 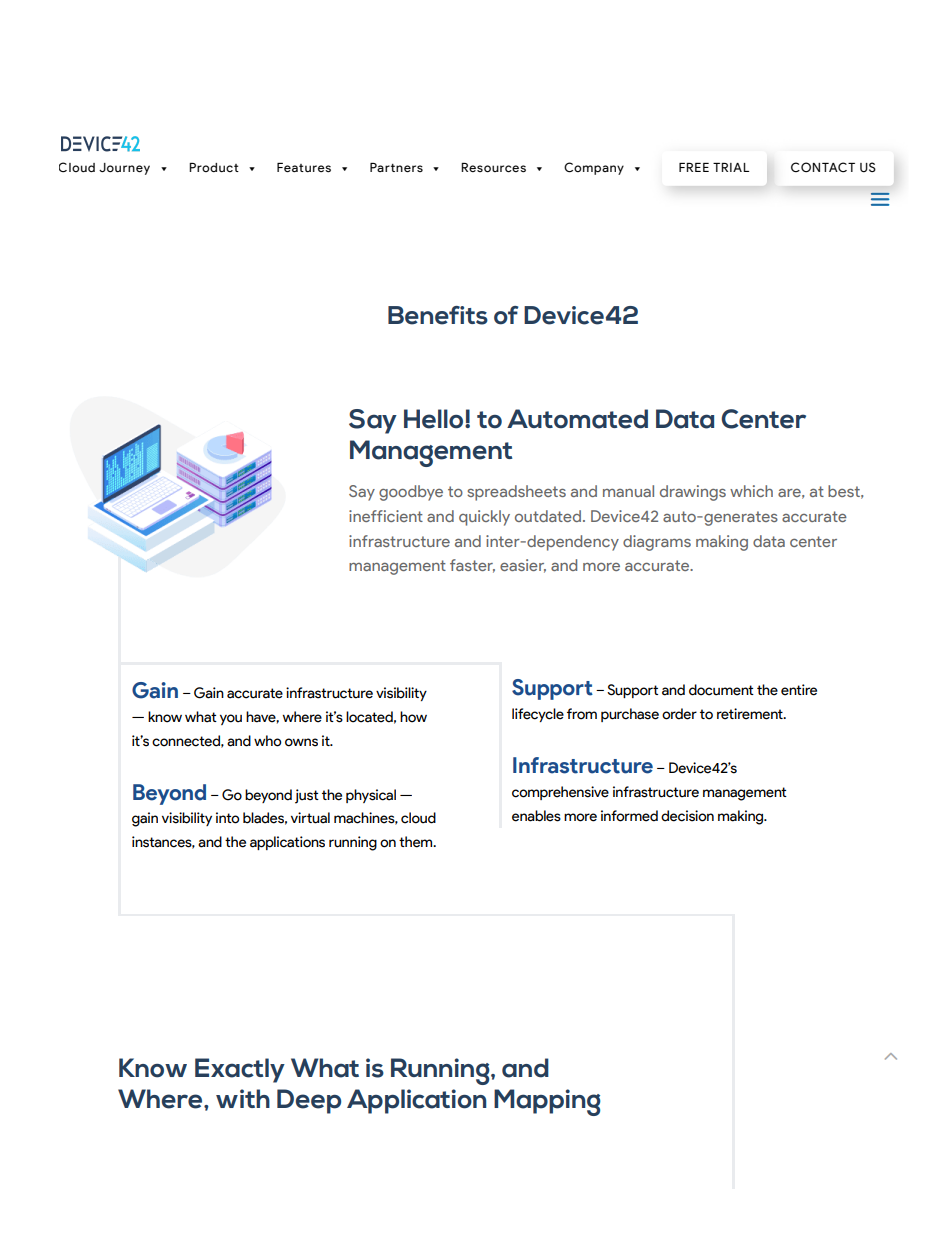 What do you see at coordinates (516, 493) in the document?
I see `spreadsheets` at bounding box center [516, 493].
